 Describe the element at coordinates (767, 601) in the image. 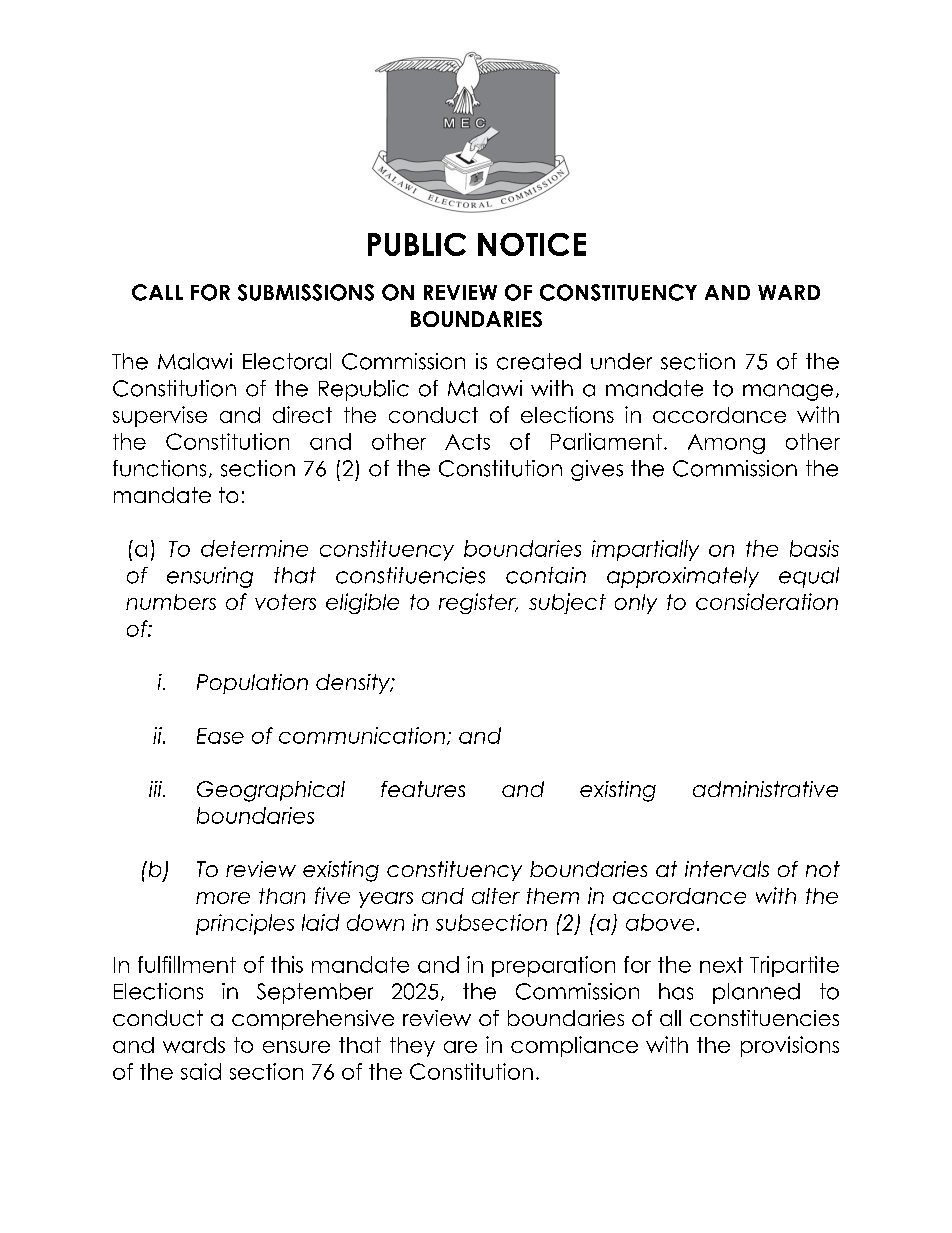

I see `consideration` at that location.
